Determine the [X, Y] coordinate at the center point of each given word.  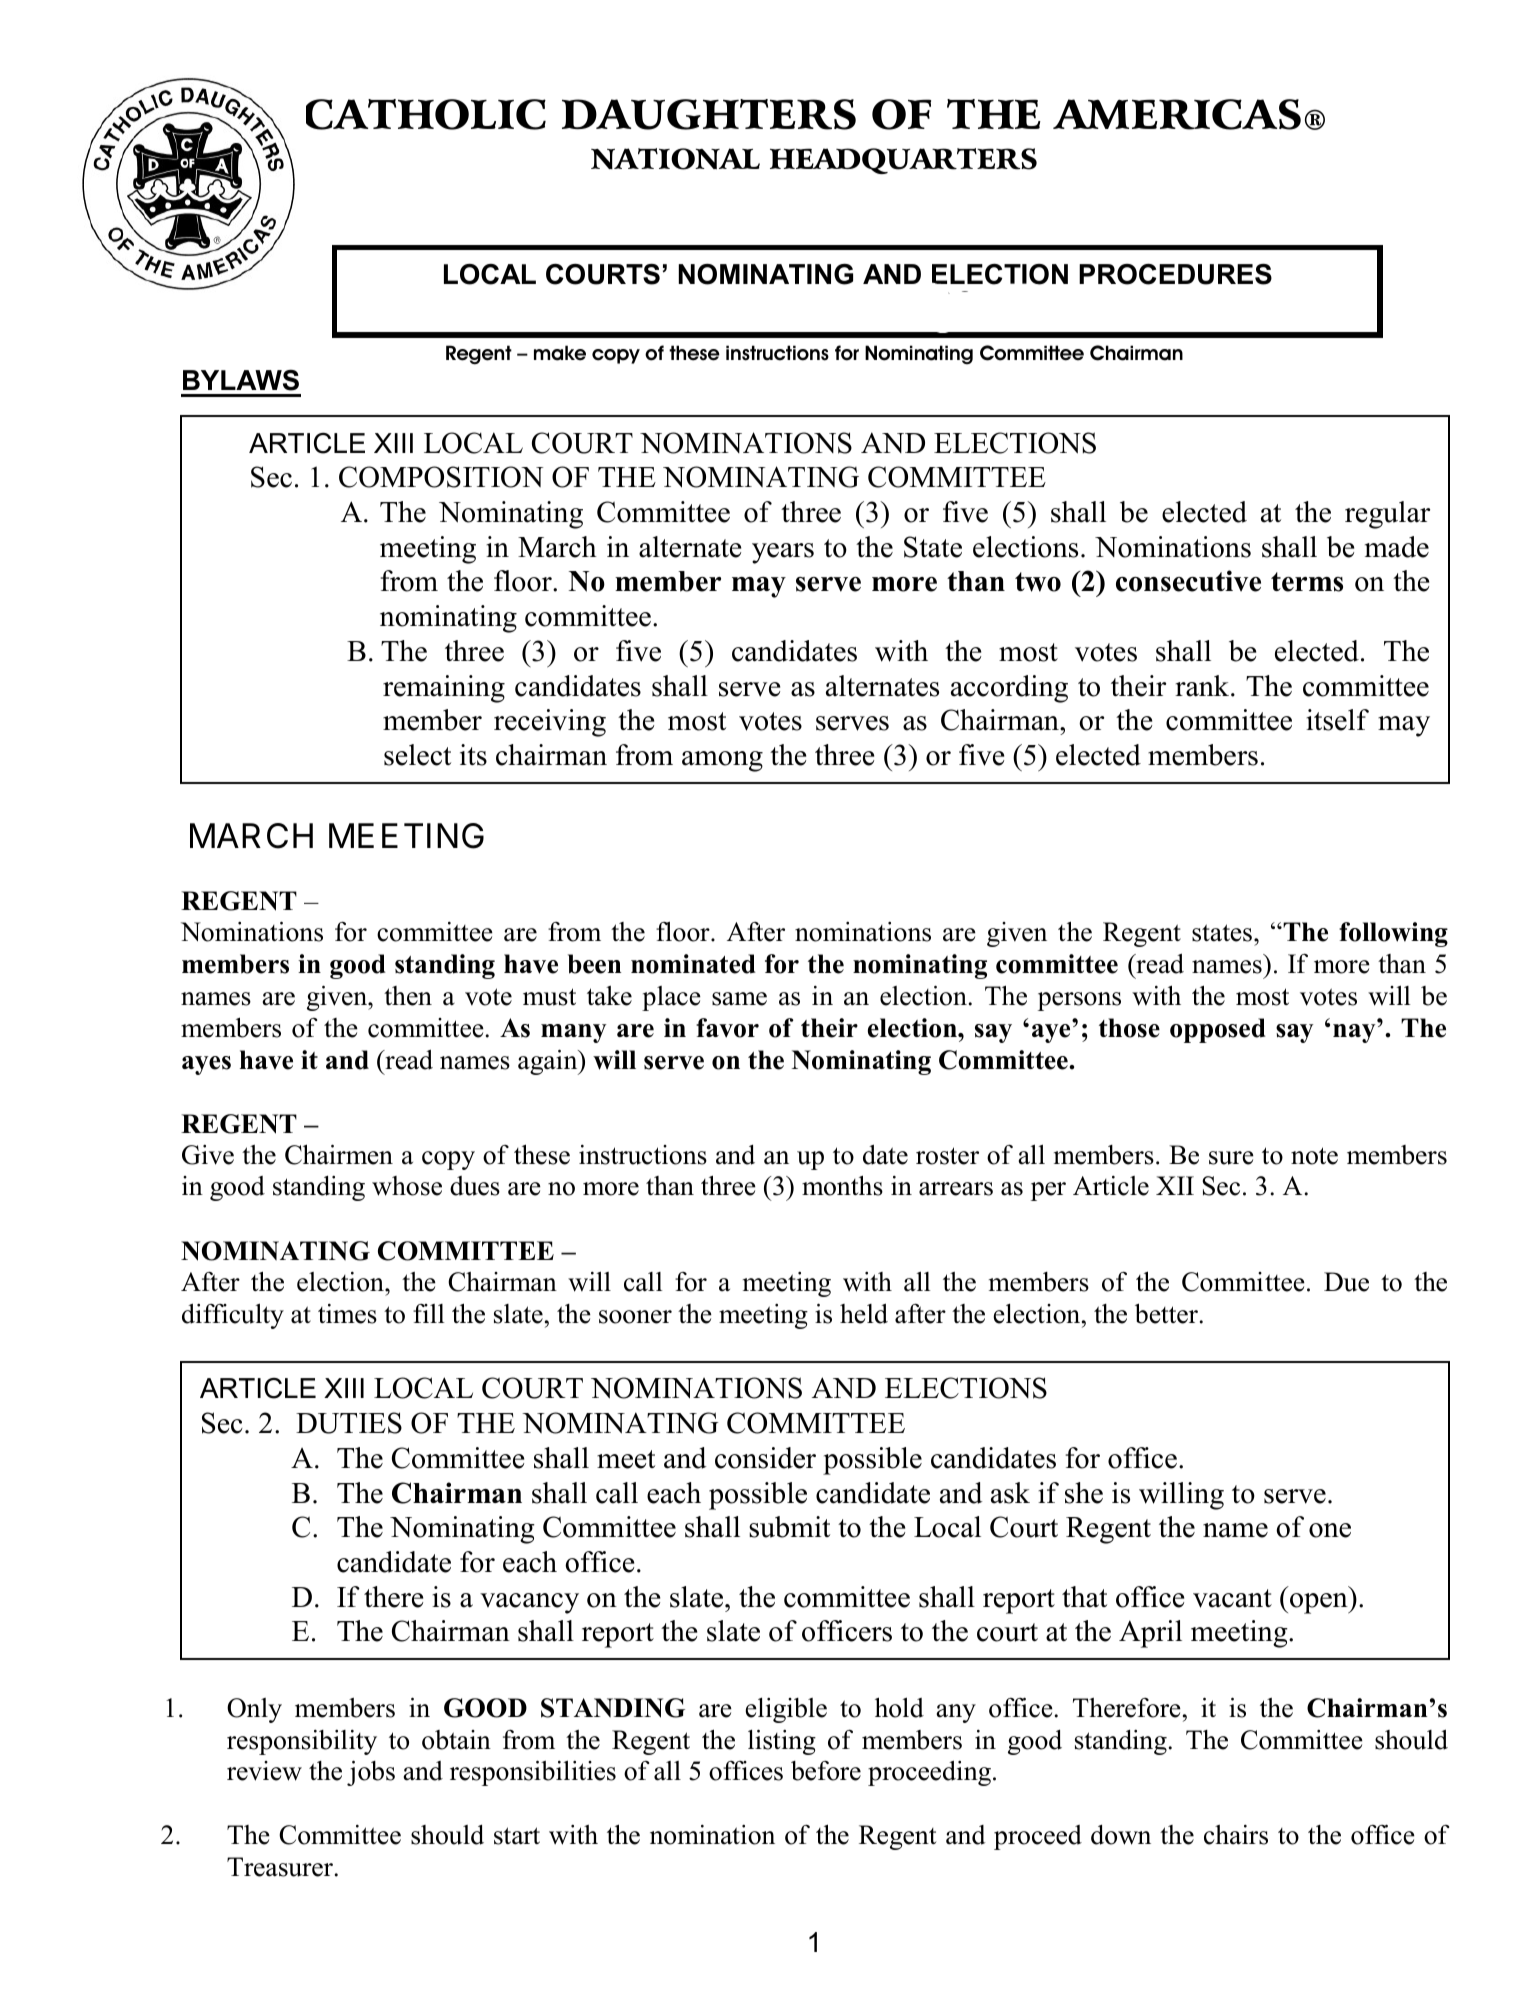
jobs [371, 1773]
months [842, 1185]
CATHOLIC [426, 114]
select [417, 755]
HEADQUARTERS [903, 161]
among [722, 761]
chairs [1236, 1835]
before [826, 1770]
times [347, 1314]
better [1166, 1313]
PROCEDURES [1175, 274]
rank [1203, 686]
